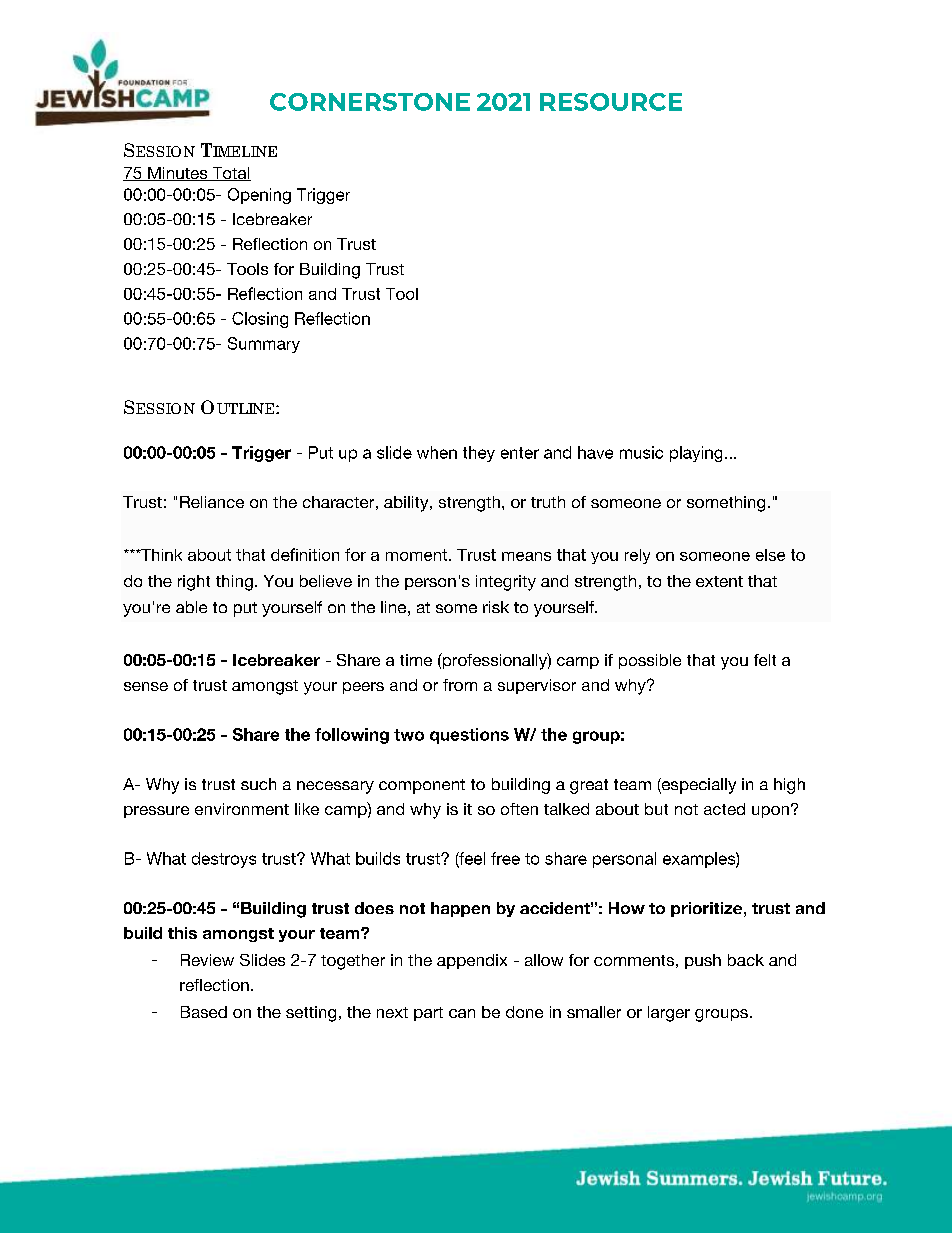  I want to click on Reliance, so click(212, 502).
